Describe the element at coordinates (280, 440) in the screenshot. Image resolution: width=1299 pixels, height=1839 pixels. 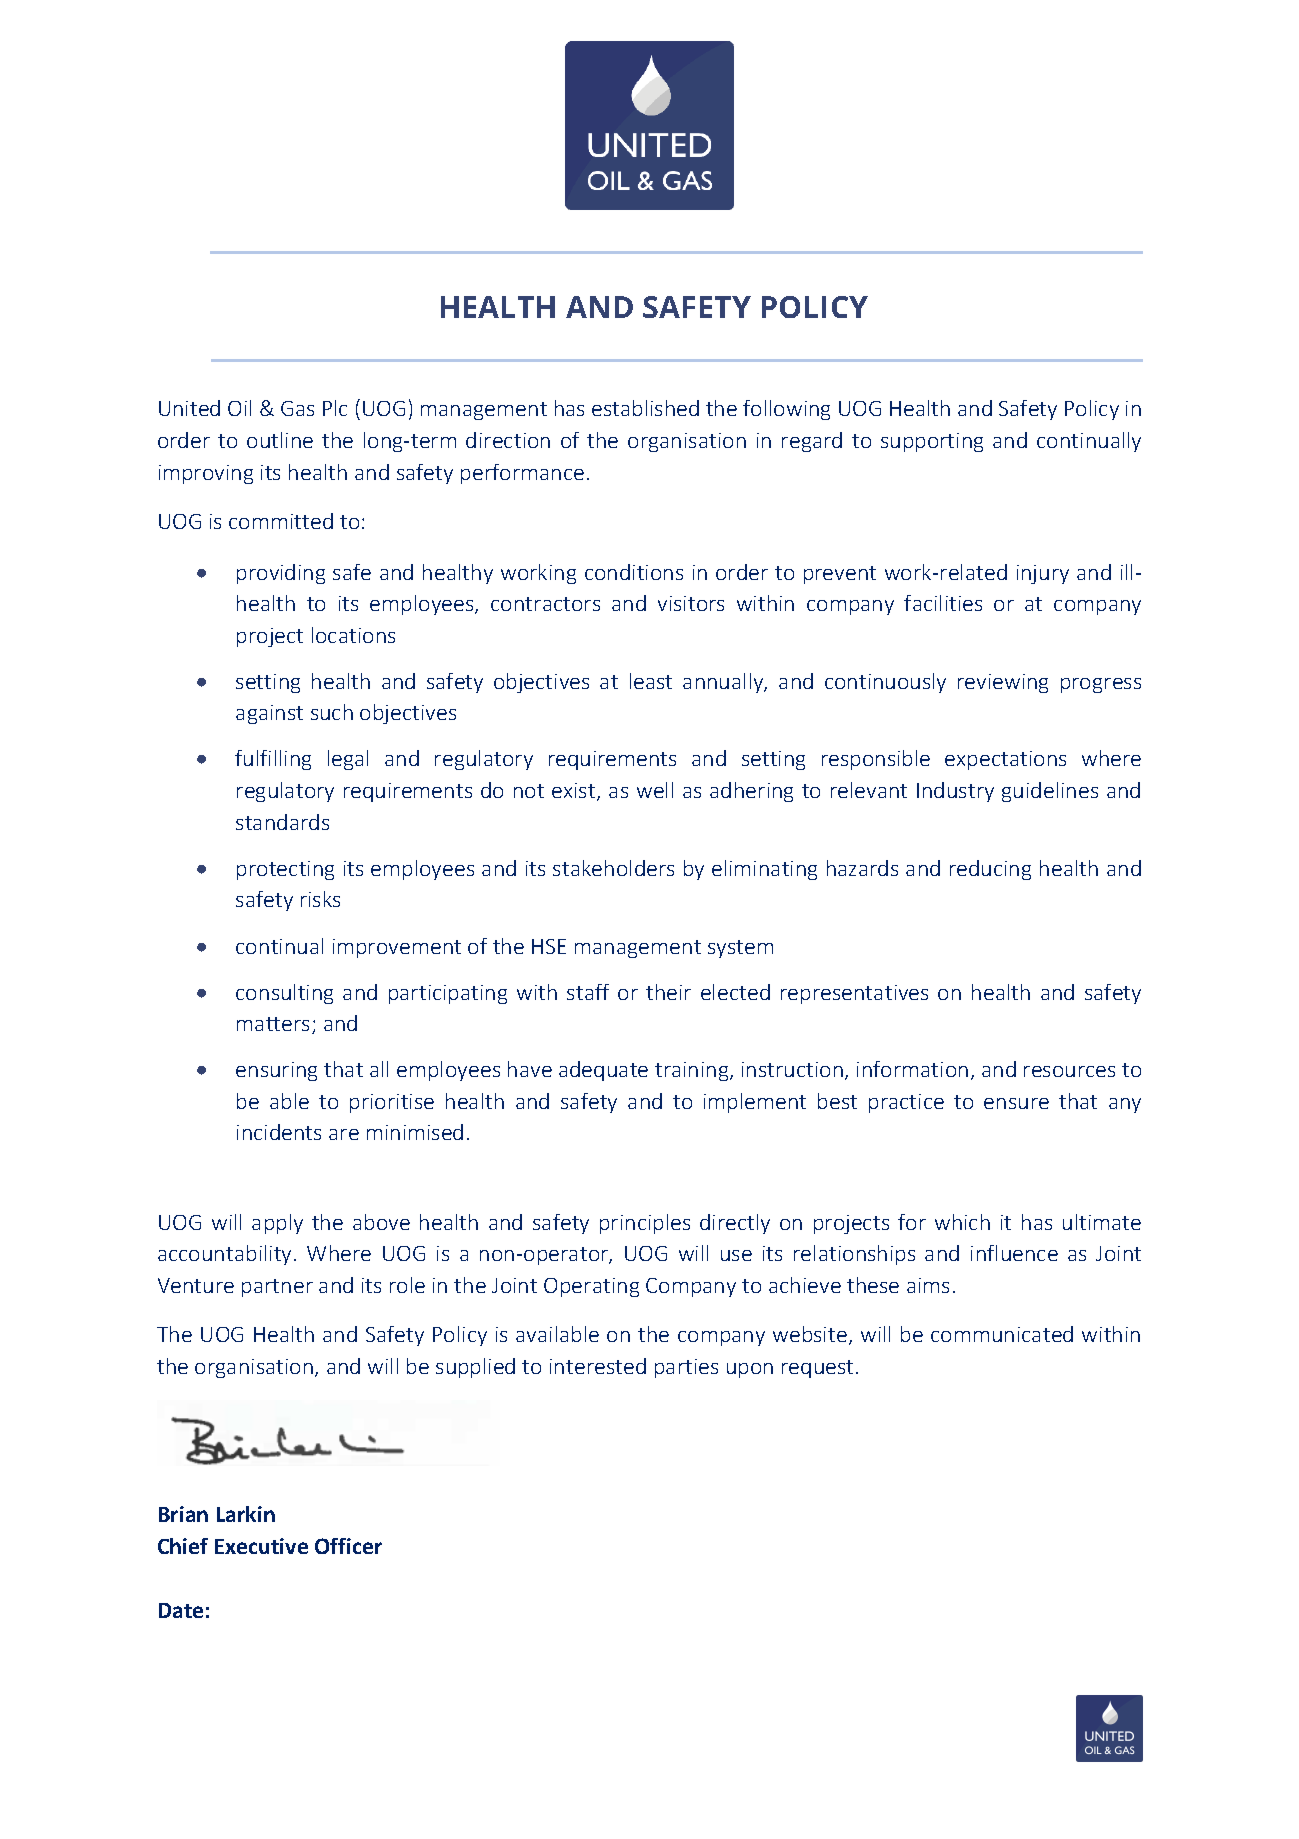
I see `outline` at that location.
